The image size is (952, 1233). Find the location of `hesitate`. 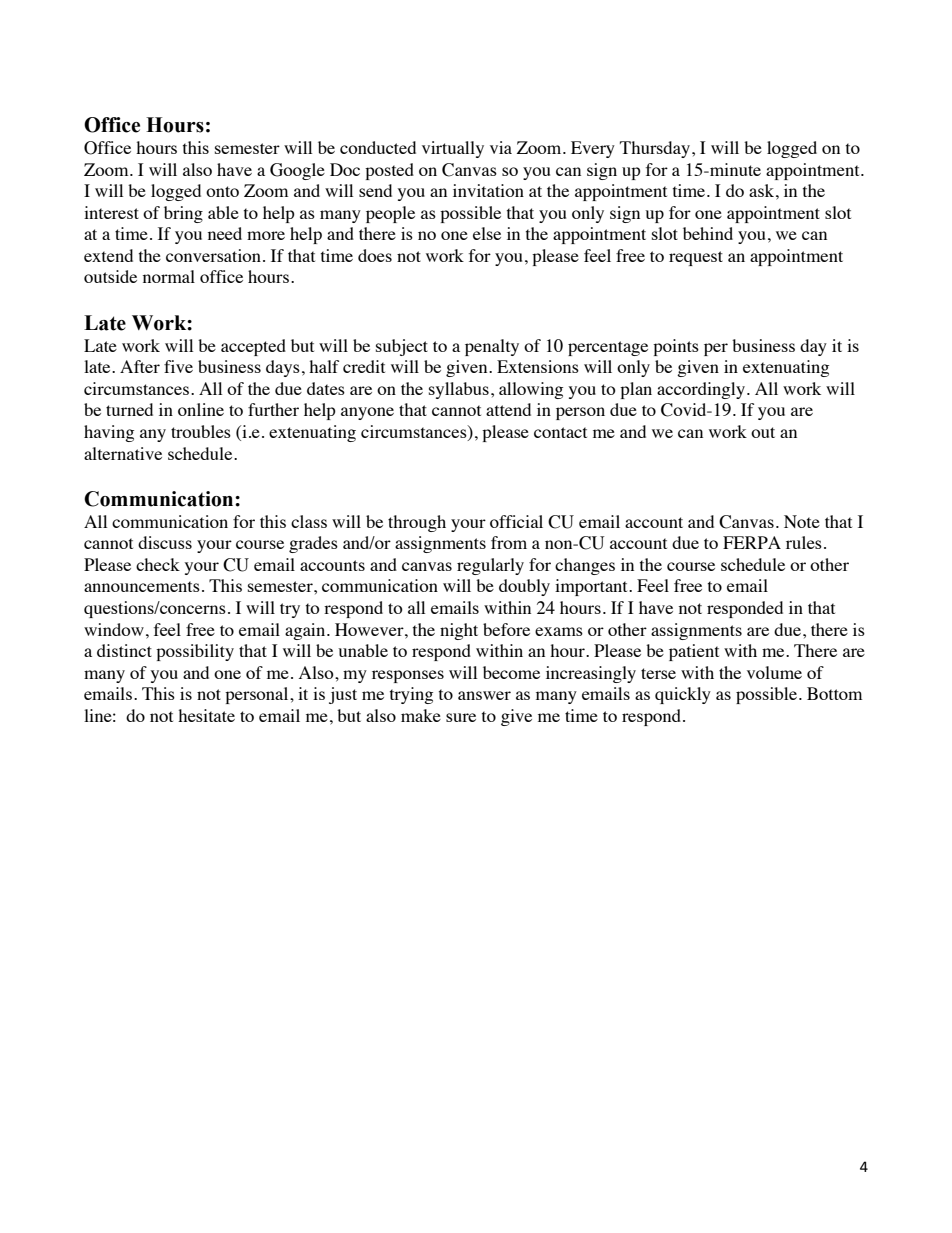

hesitate is located at coordinates (206, 715).
